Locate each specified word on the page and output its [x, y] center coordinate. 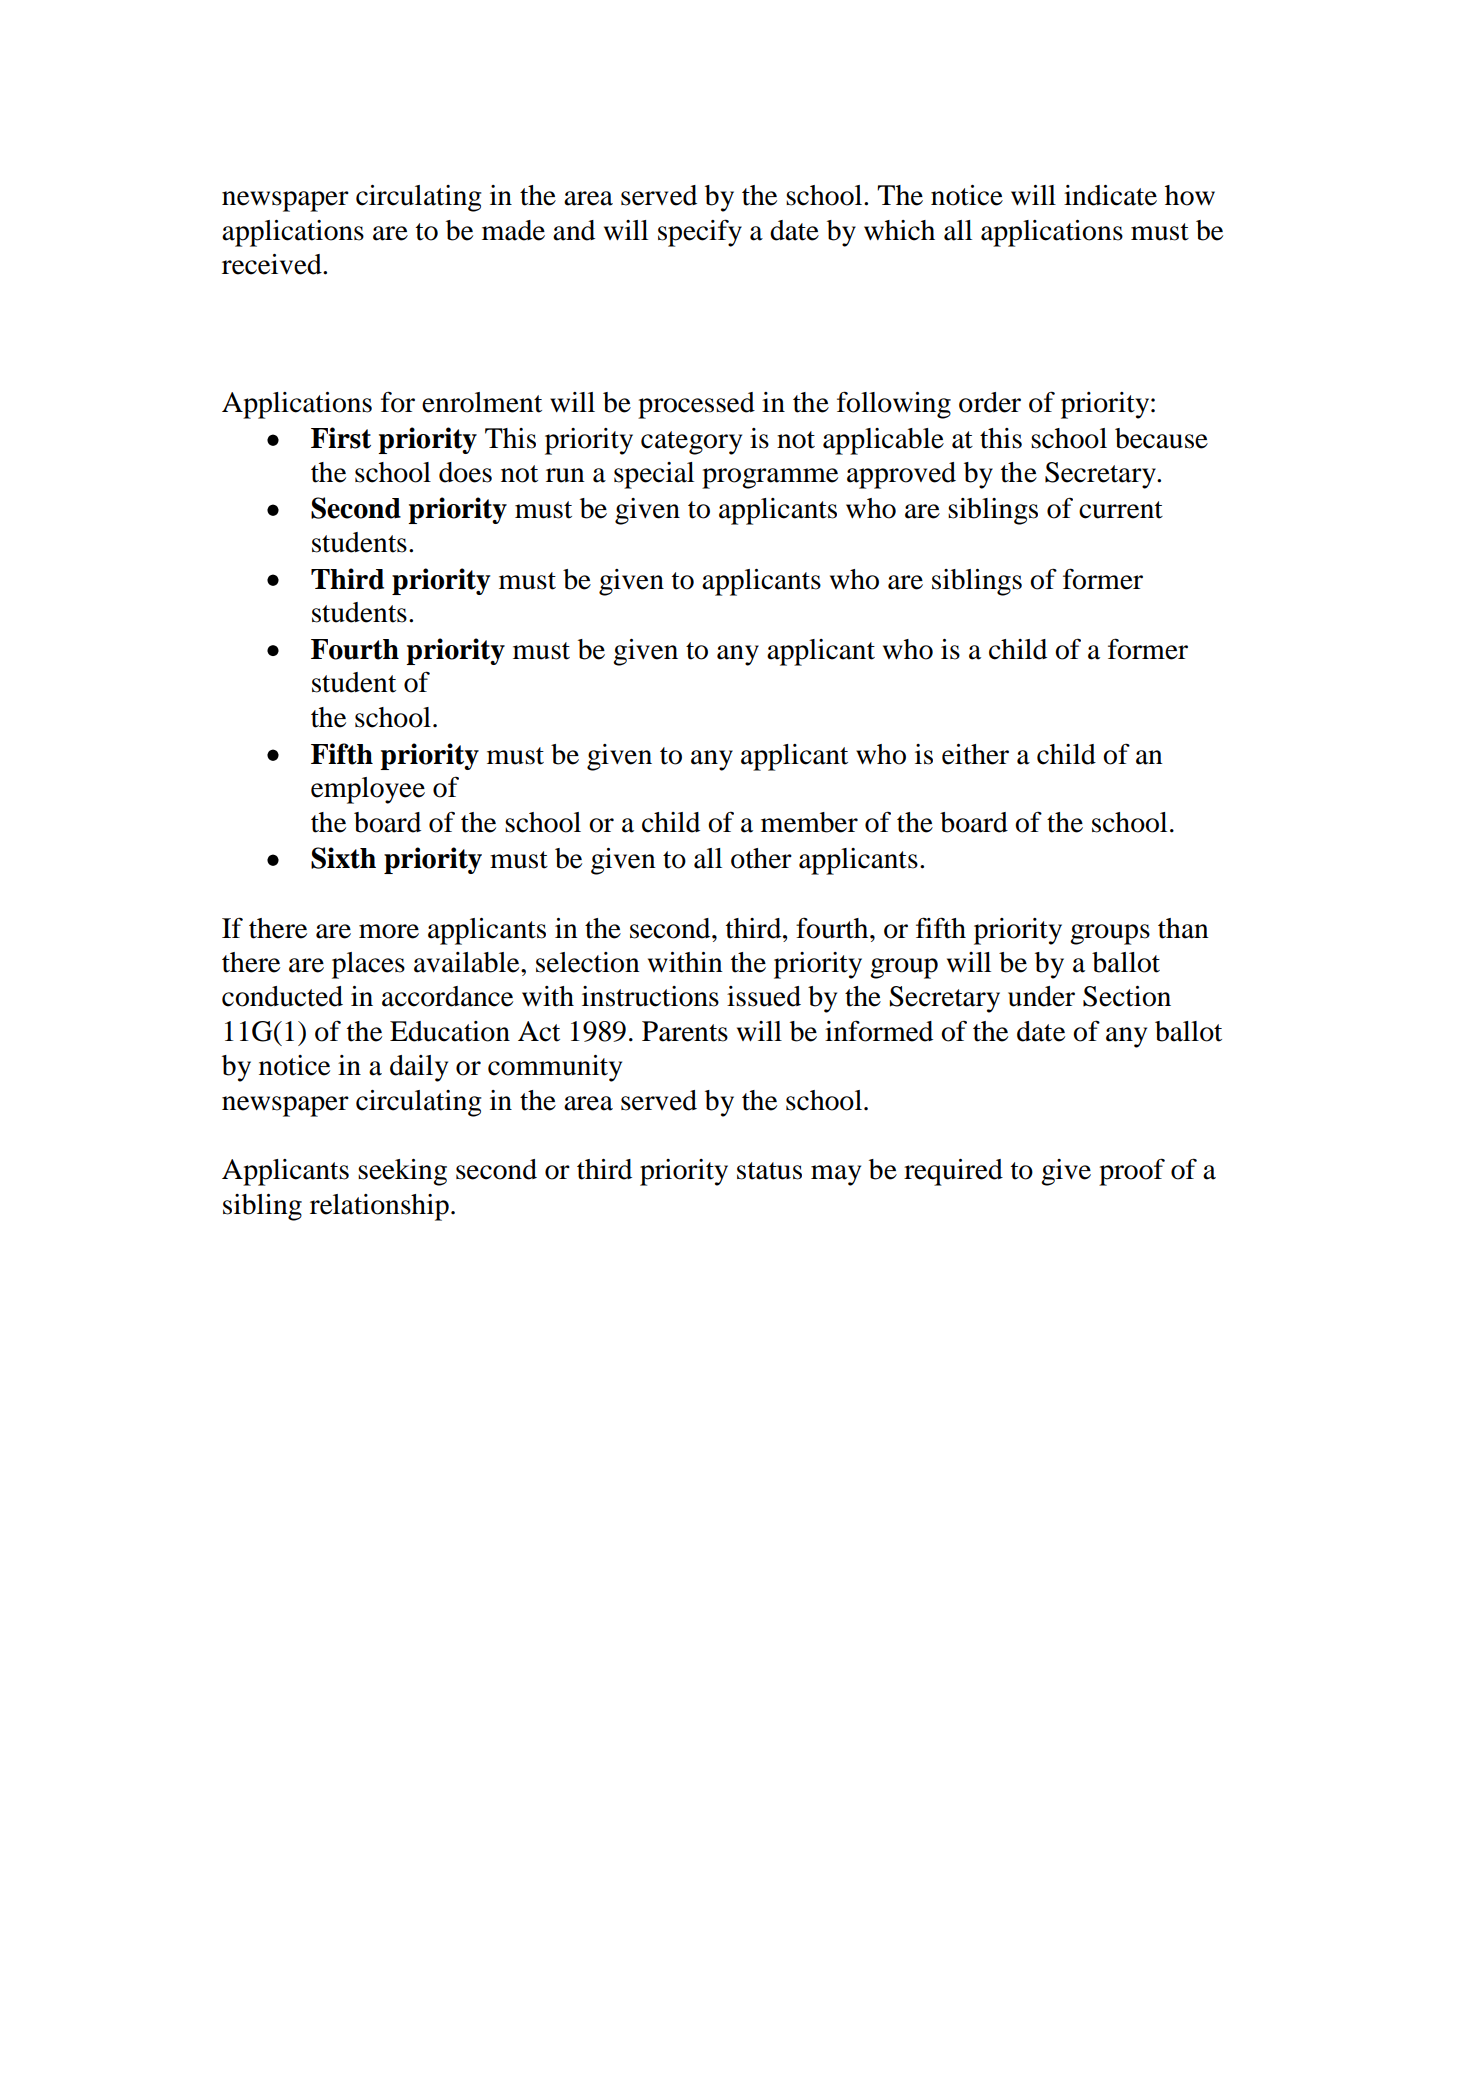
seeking [402, 1172]
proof [1132, 1172]
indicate [1110, 195]
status [769, 1171]
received [273, 264]
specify [700, 233]
